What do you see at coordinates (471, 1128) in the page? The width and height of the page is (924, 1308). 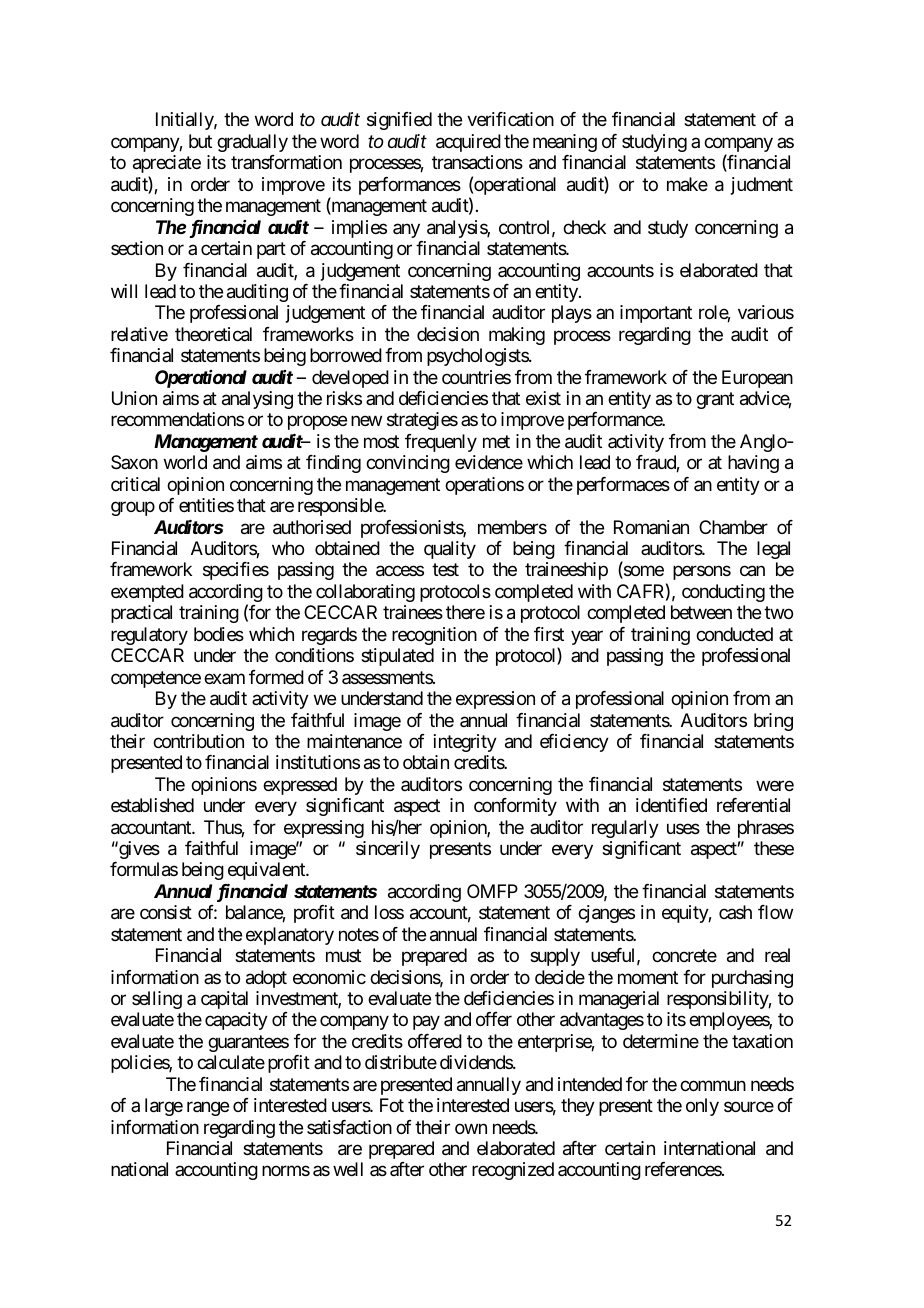 I see `own` at bounding box center [471, 1128].
